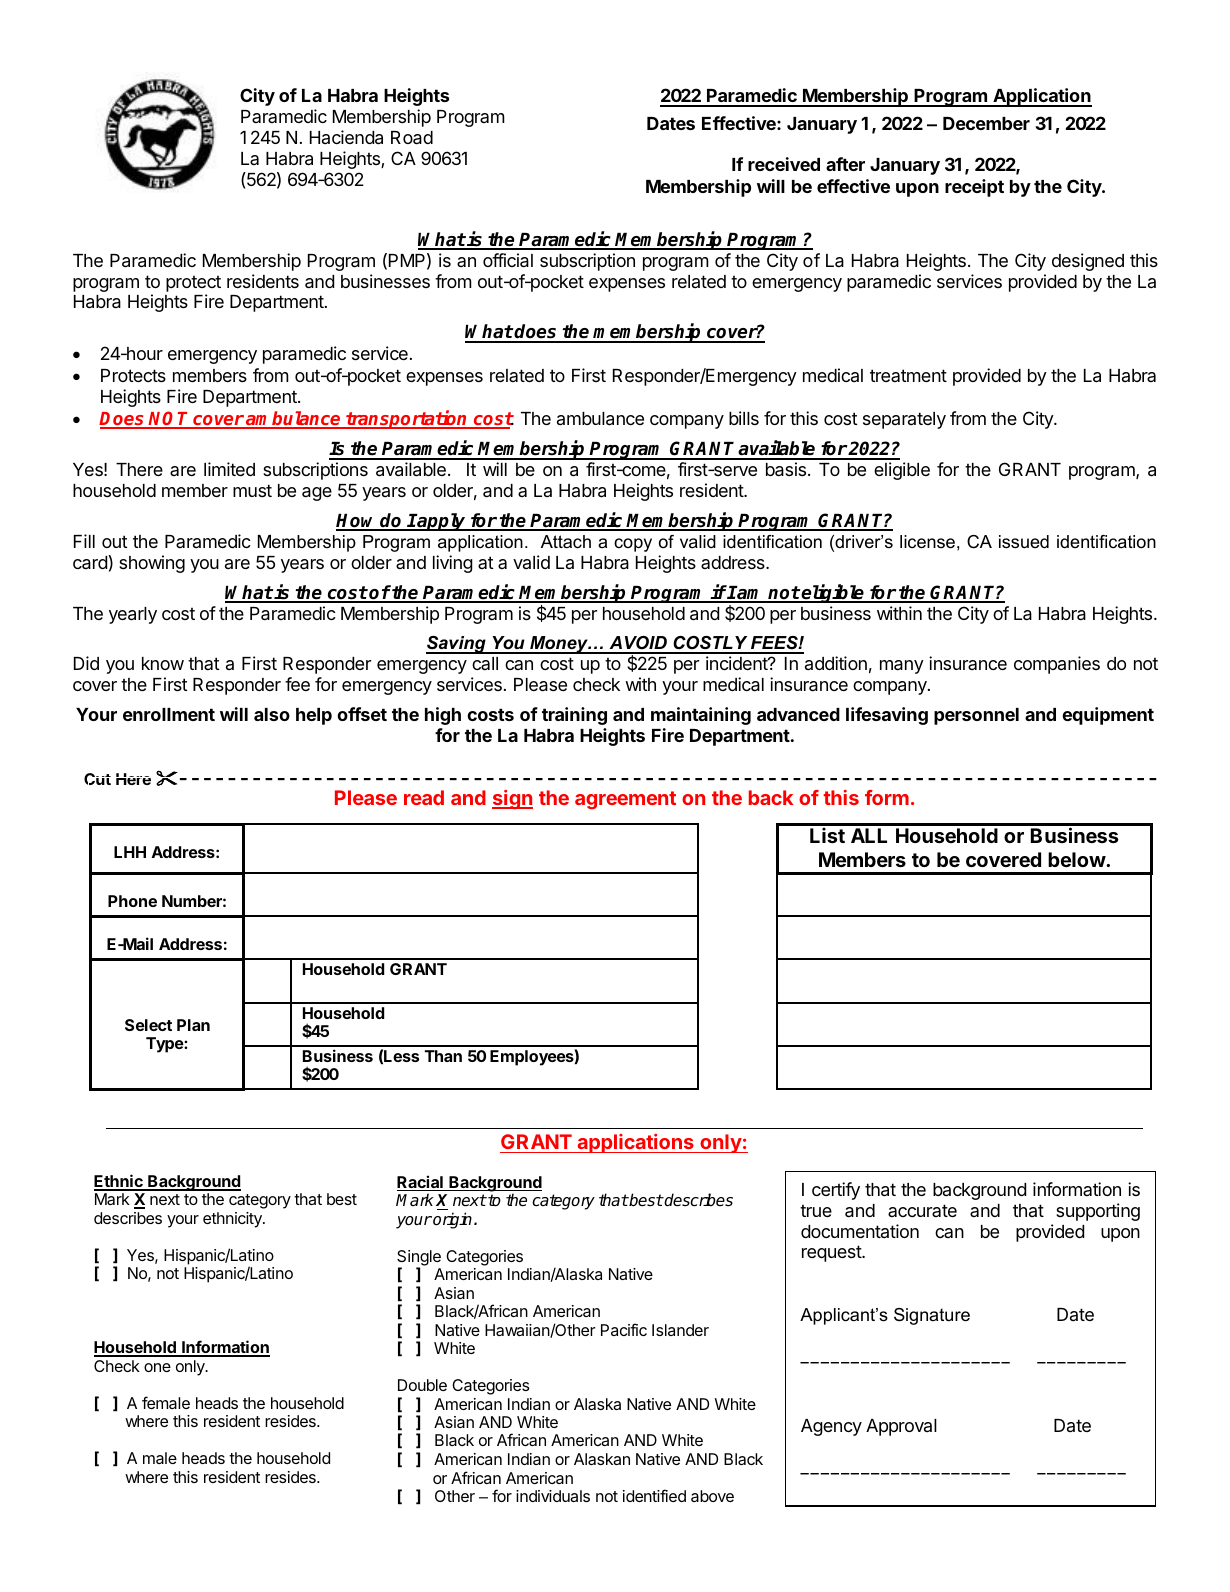  Describe the element at coordinates (346, 137) in the screenshot. I see `Hacienda` at that location.
